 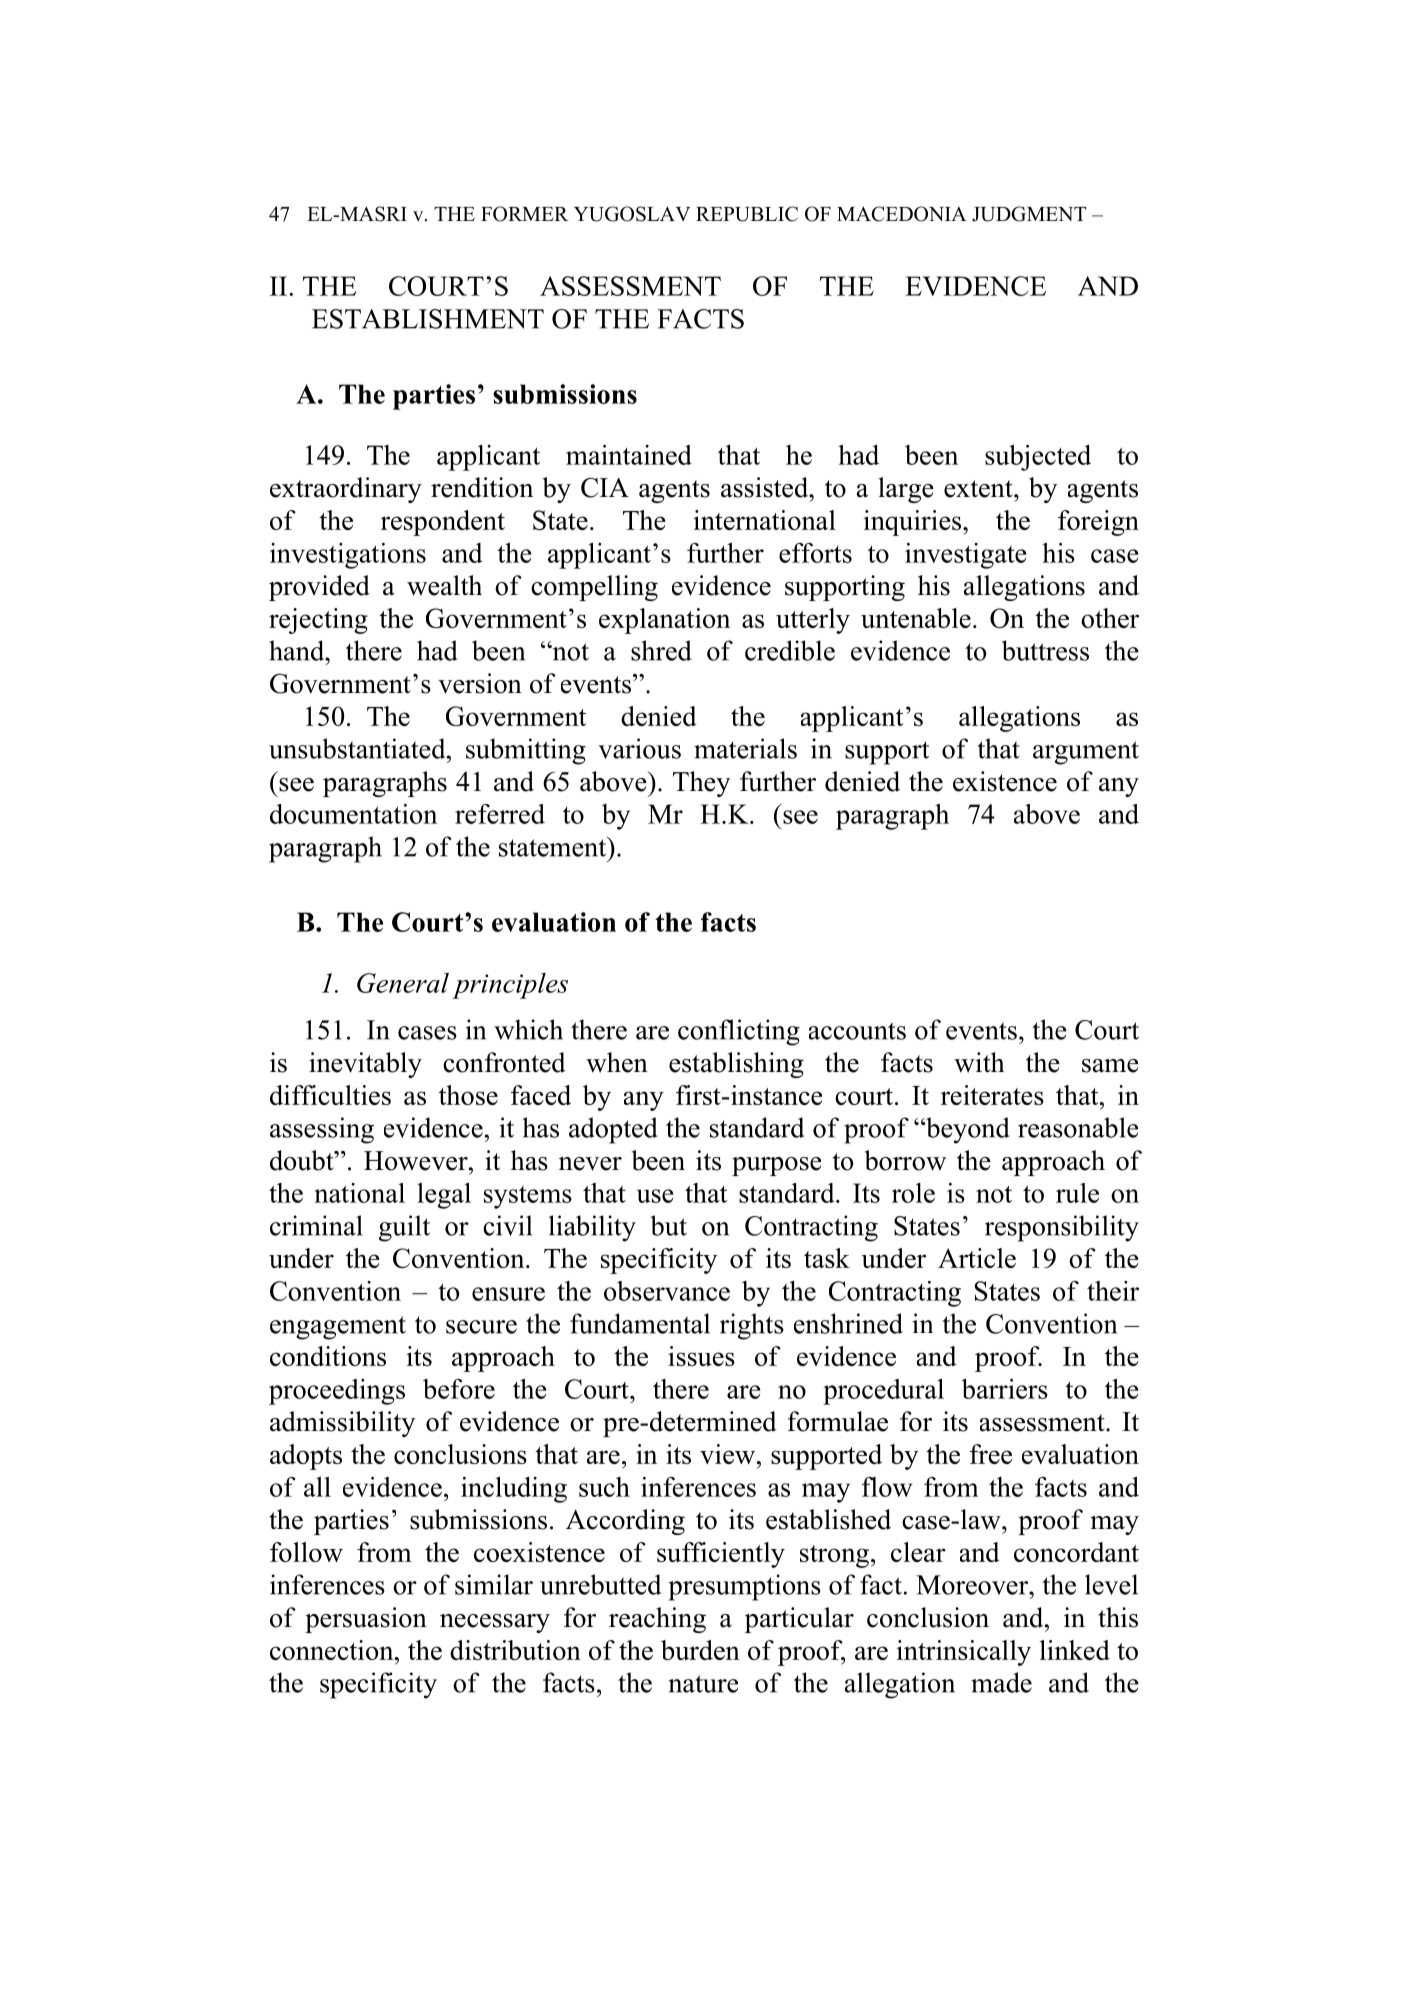 What do you see at coordinates (353, 814) in the screenshot?
I see `documentation` at bounding box center [353, 814].
